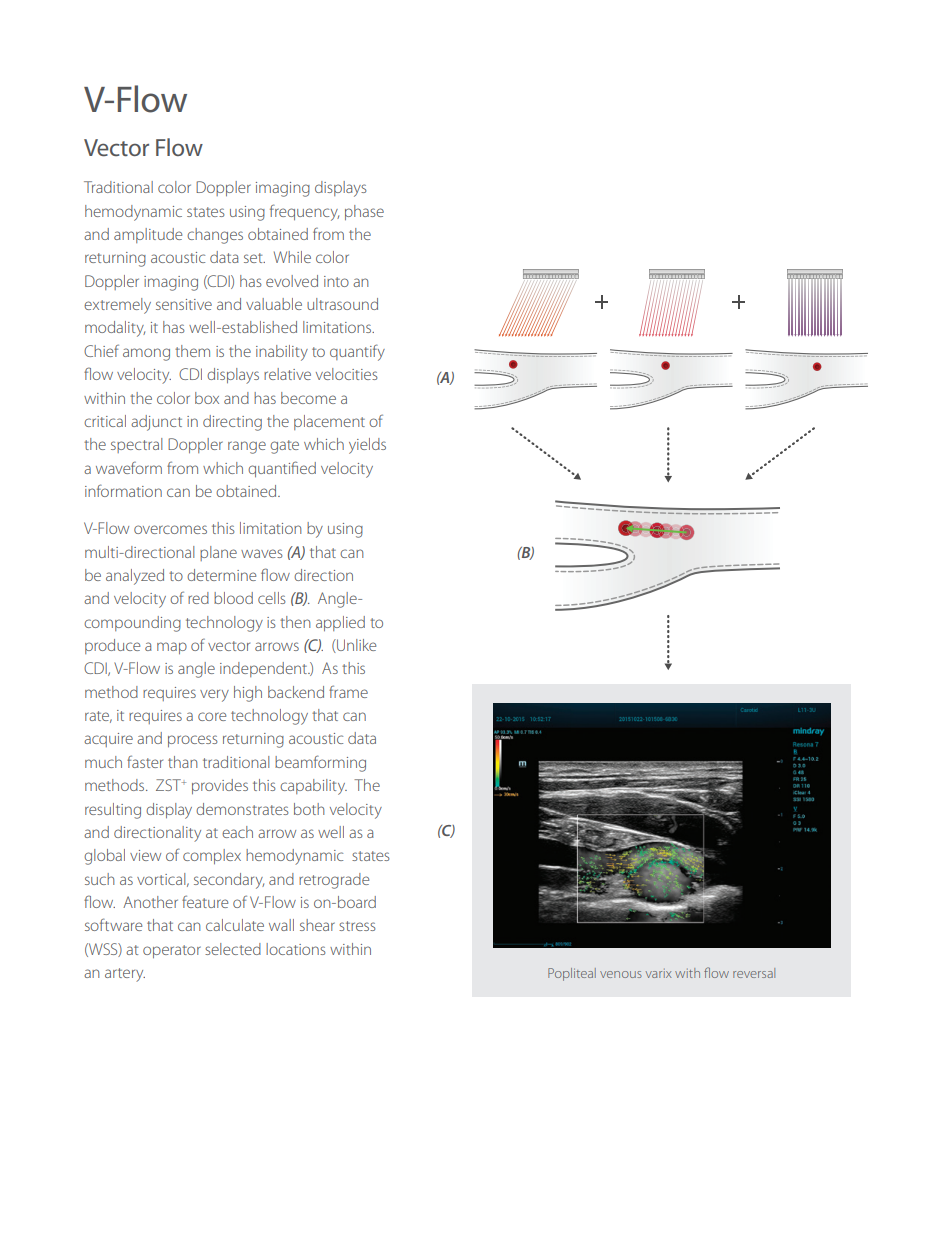  I want to click on placement, so click(329, 422).
